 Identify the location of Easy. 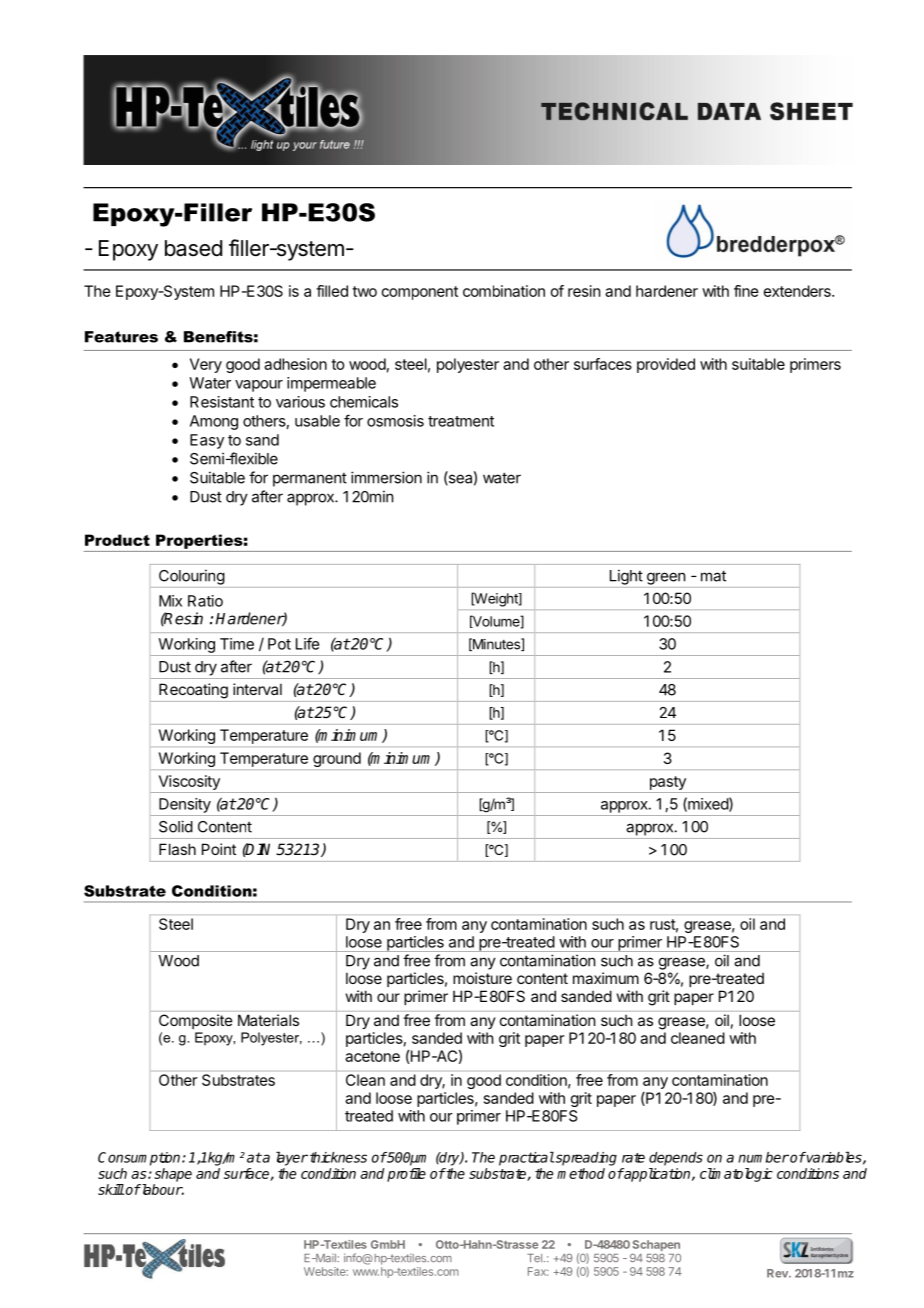
(207, 441).
